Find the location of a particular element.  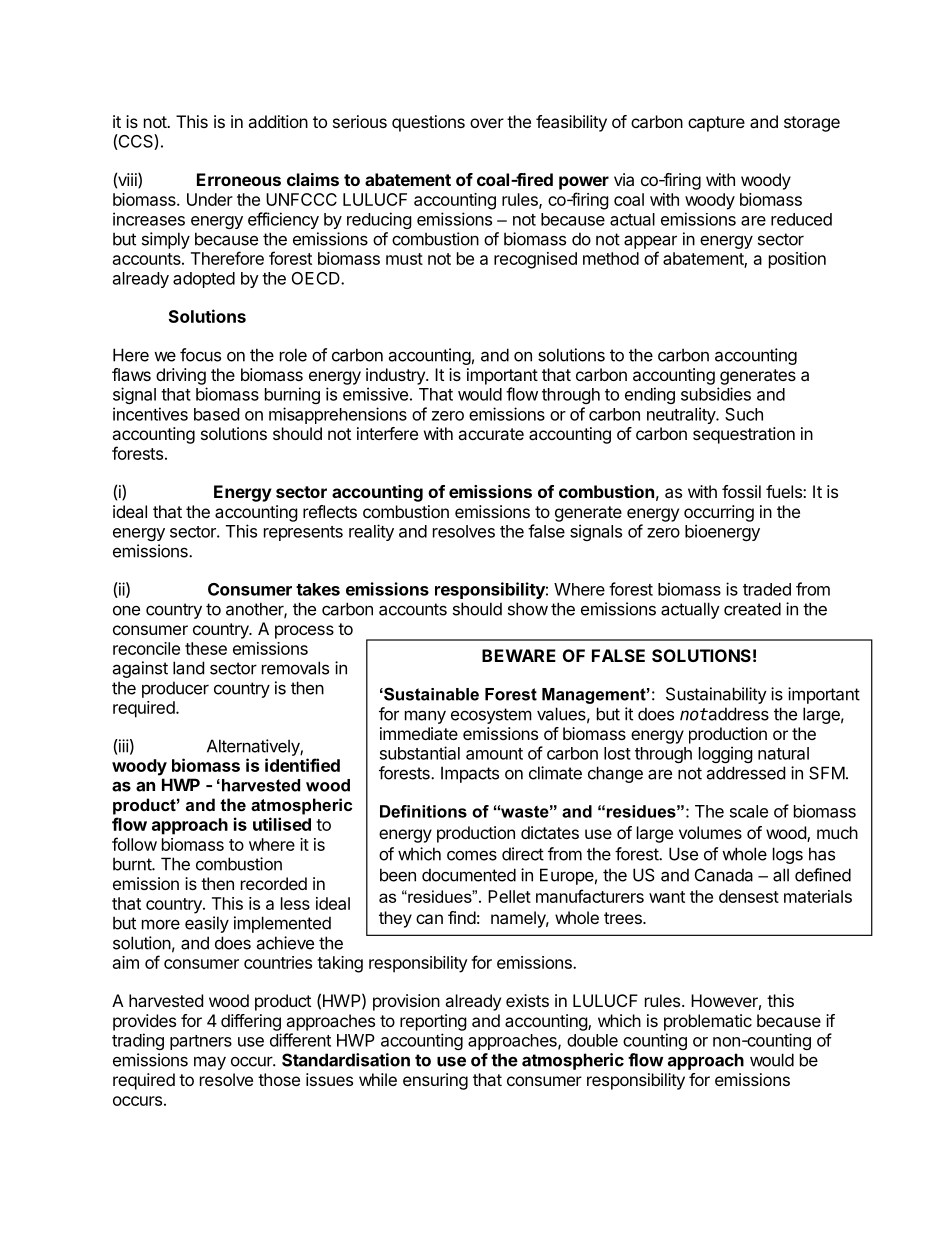

capture is located at coordinates (716, 124).
